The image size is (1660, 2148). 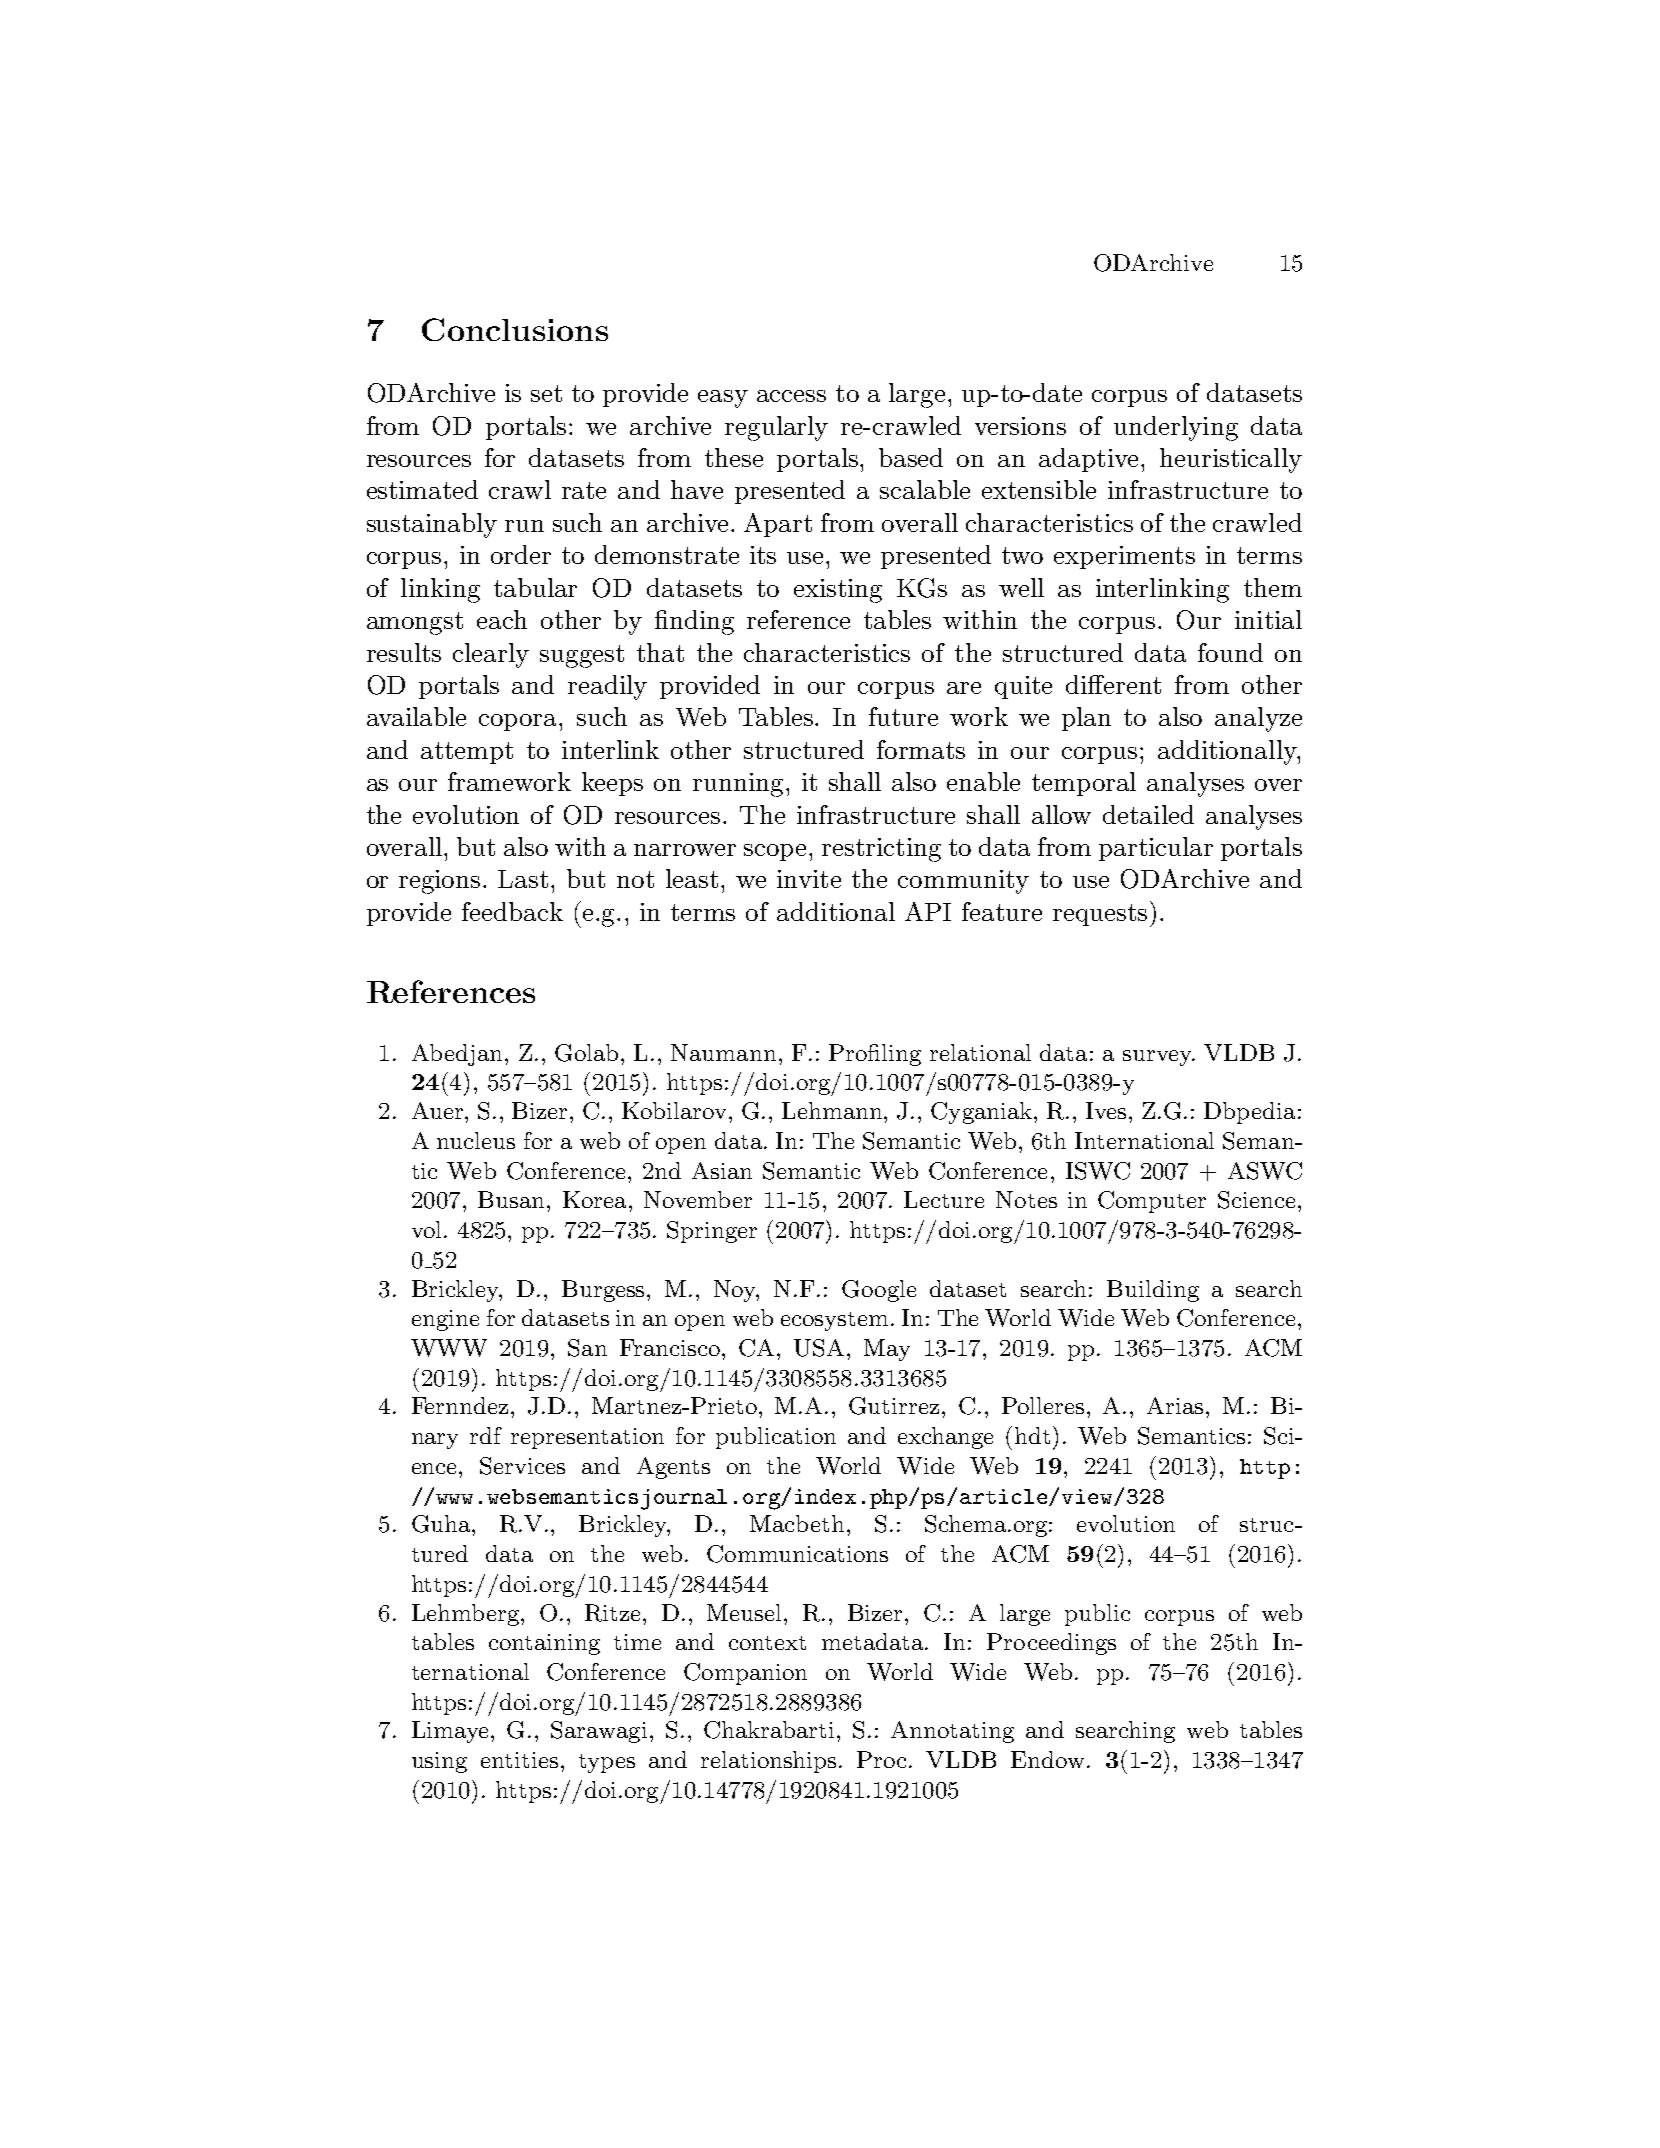 What do you see at coordinates (903, 716) in the image?
I see `future` at bounding box center [903, 716].
